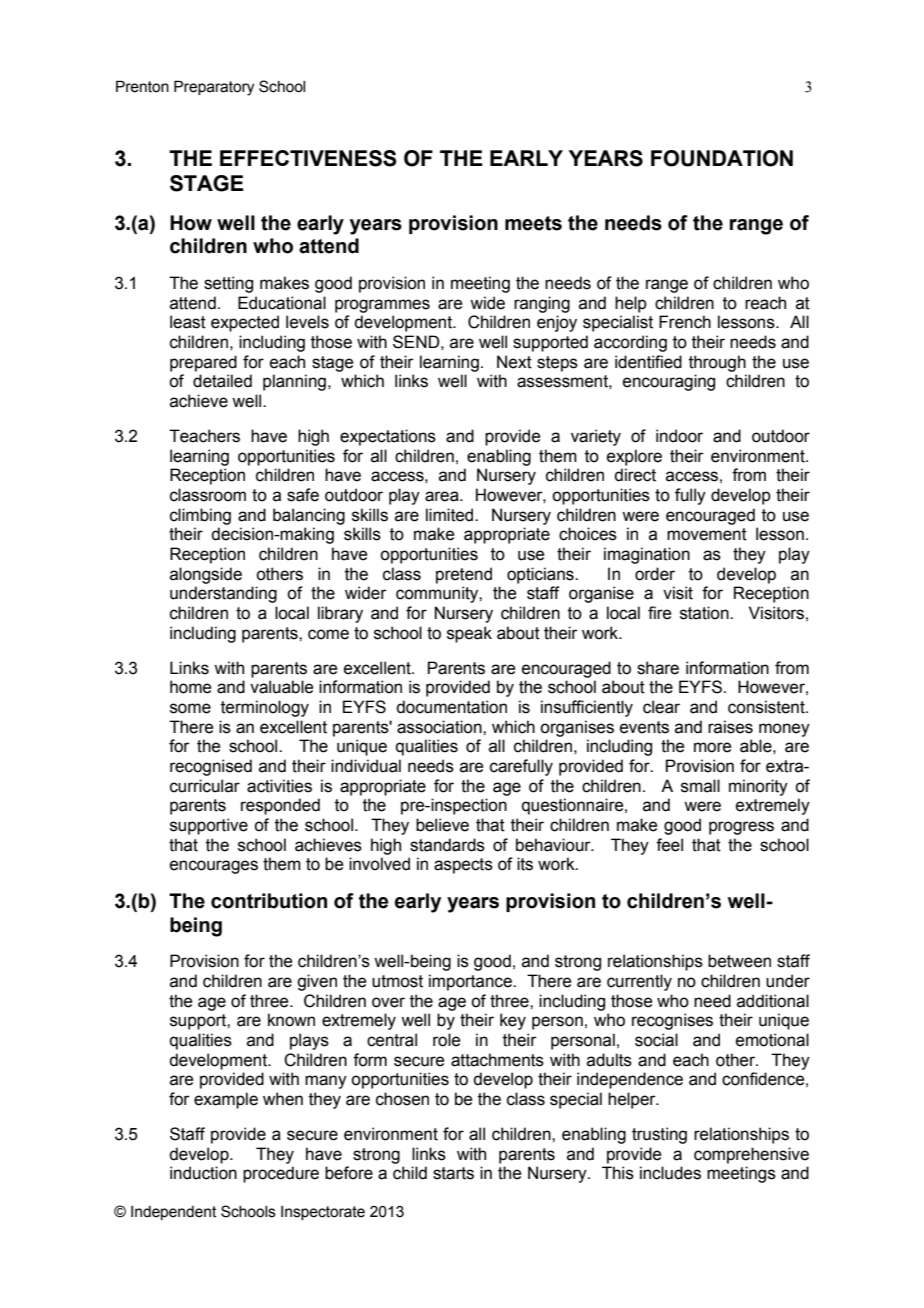 Image resolution: width=924 pixels, height=1308 pixels. I want to click on station, so click(705, 613).
